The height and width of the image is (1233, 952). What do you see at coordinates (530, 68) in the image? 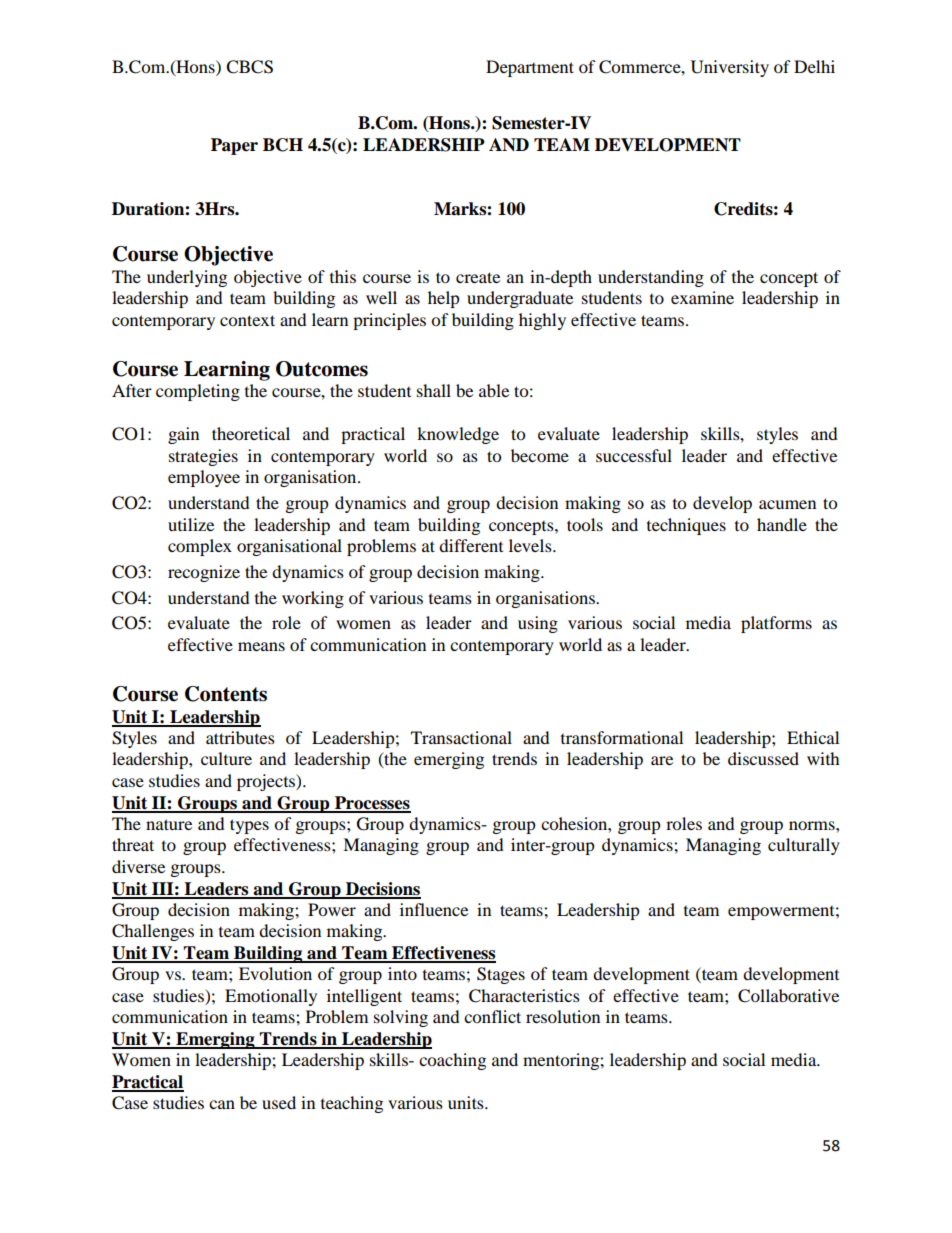
I see `Department` at bounding box center [530, 68].
